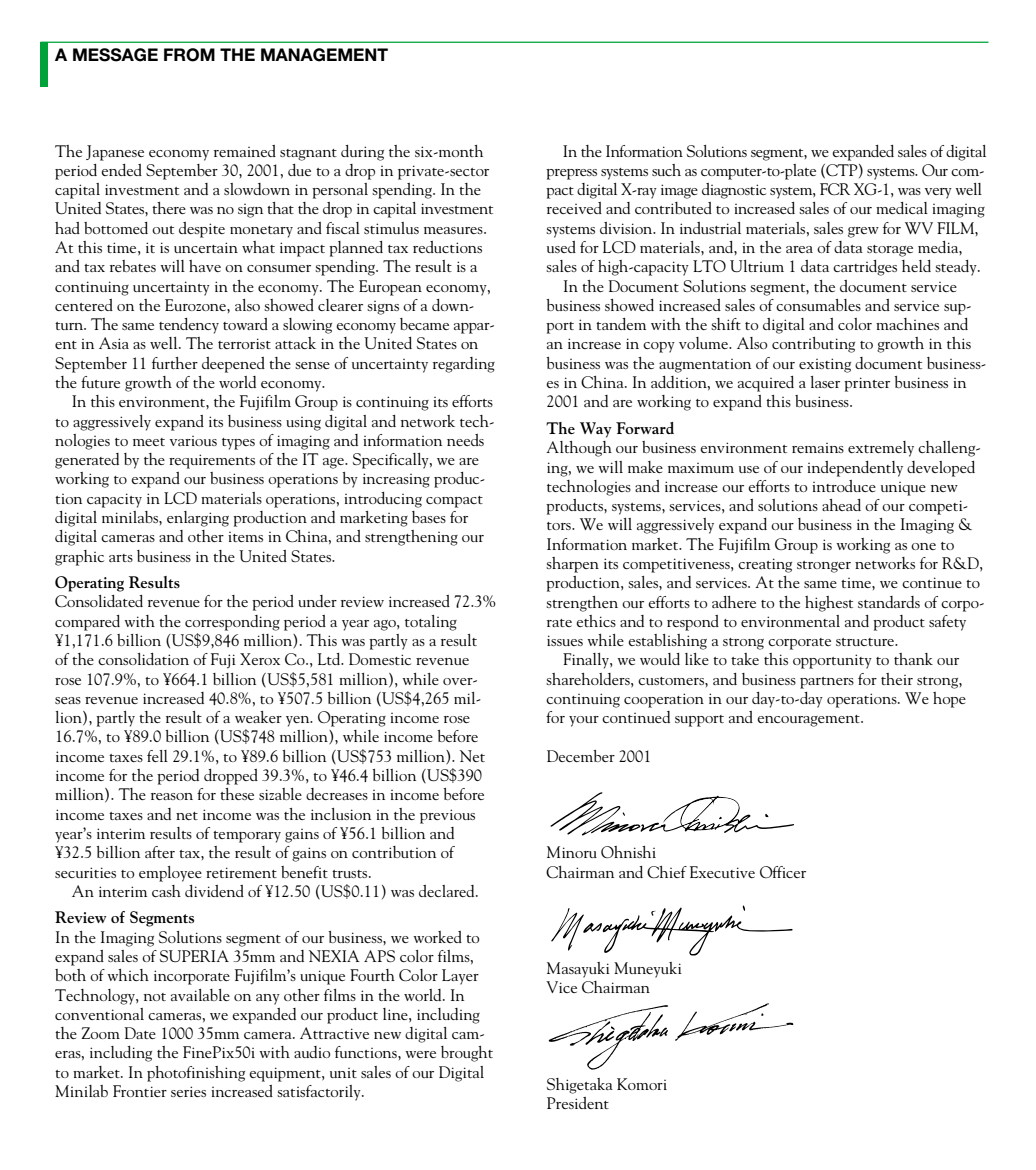  I want to click on FROM, so click(189, 55).
